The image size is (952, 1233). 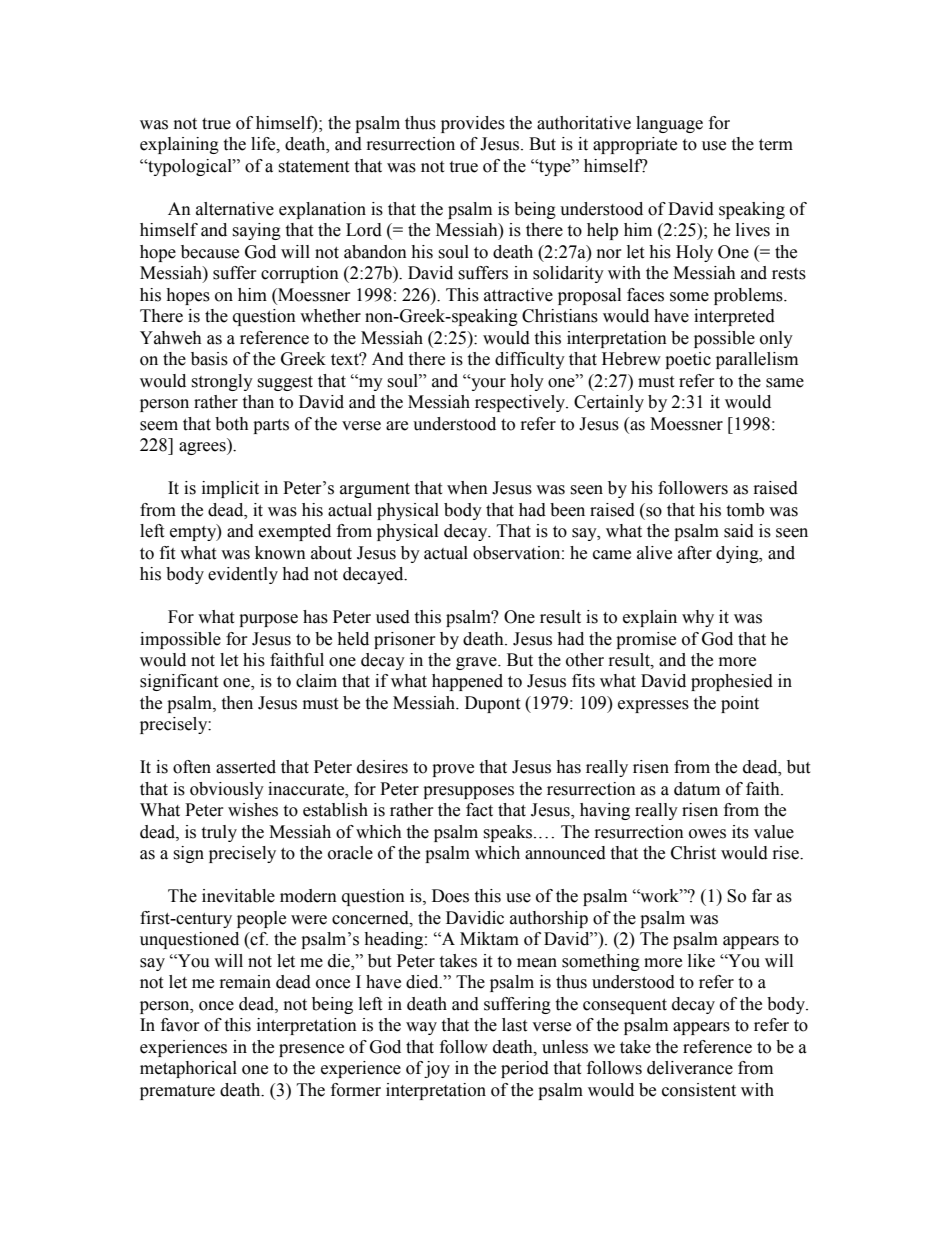 I want to click on point, so click(x=740, y=704).
